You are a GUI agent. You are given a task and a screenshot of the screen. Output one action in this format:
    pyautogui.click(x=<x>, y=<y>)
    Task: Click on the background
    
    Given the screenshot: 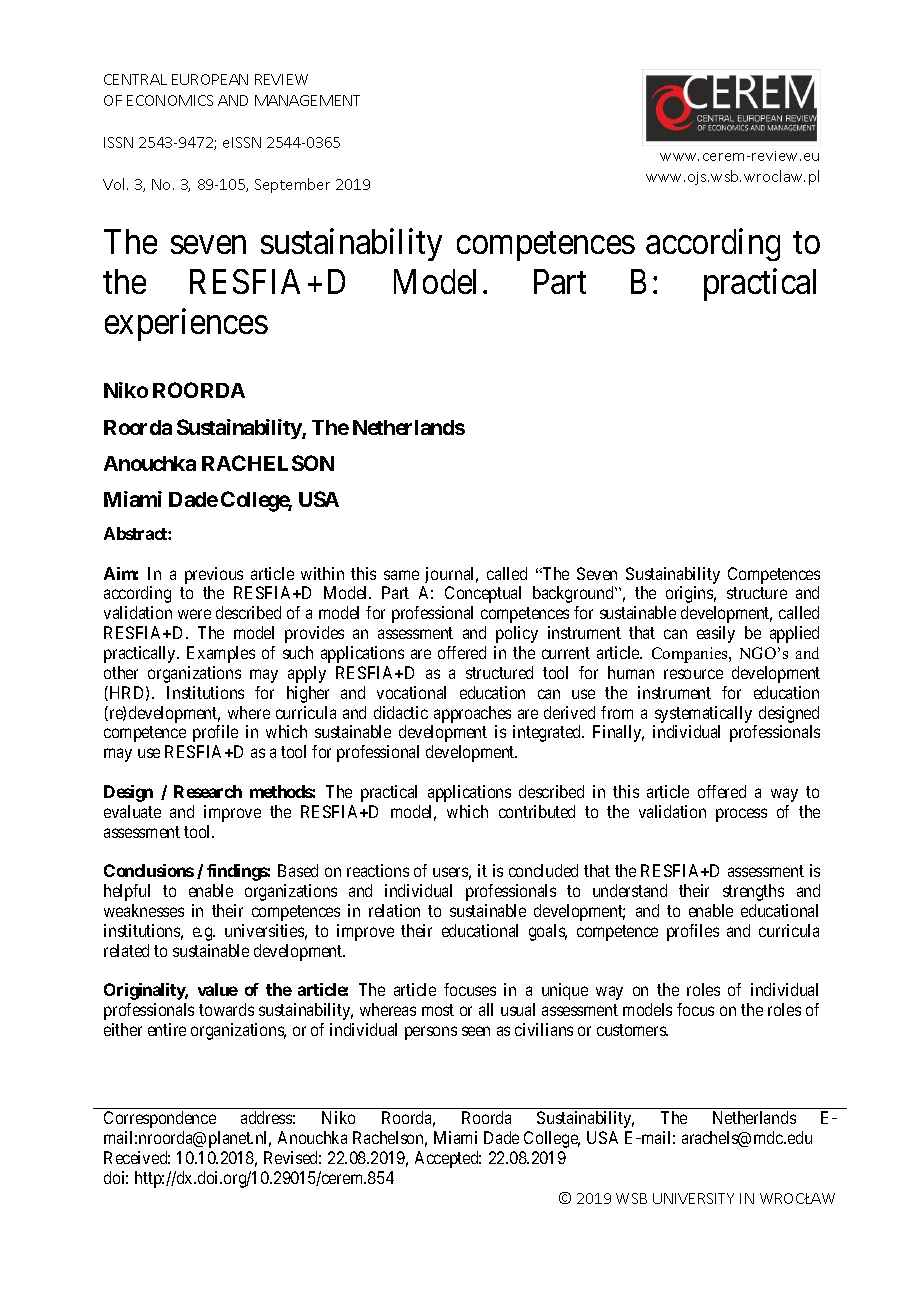 What is the action you would take?
    pyautogui.click(x=574, y=594)
